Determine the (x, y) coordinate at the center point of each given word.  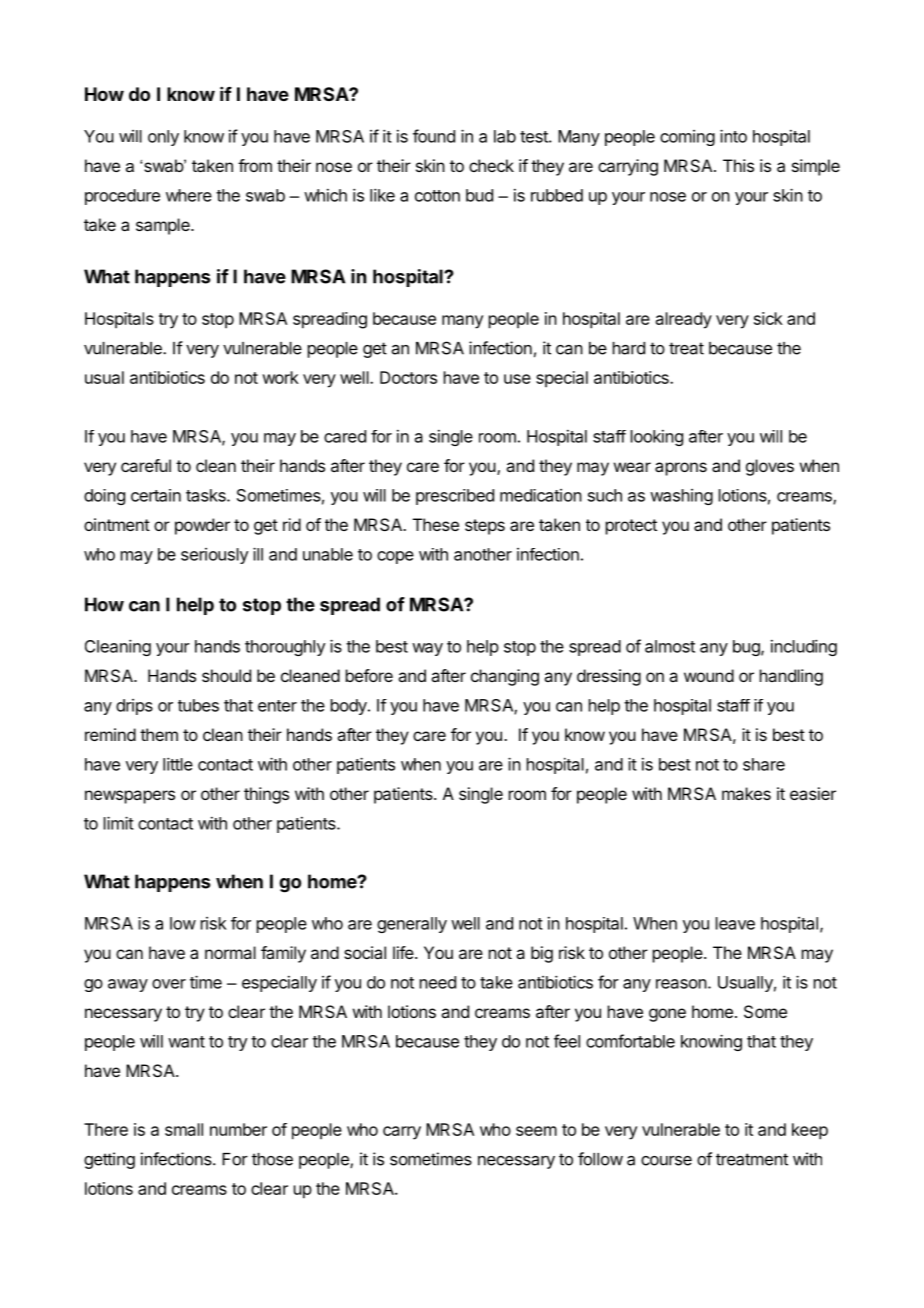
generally (412, 925)
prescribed (455, 497)
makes (746, 793)
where (189, 195)
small (184, 1129)
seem (536, 1131)
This (738, 165)
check (491, 165)
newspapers (130, 797)
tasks (207, 495)
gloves (770, 467)
